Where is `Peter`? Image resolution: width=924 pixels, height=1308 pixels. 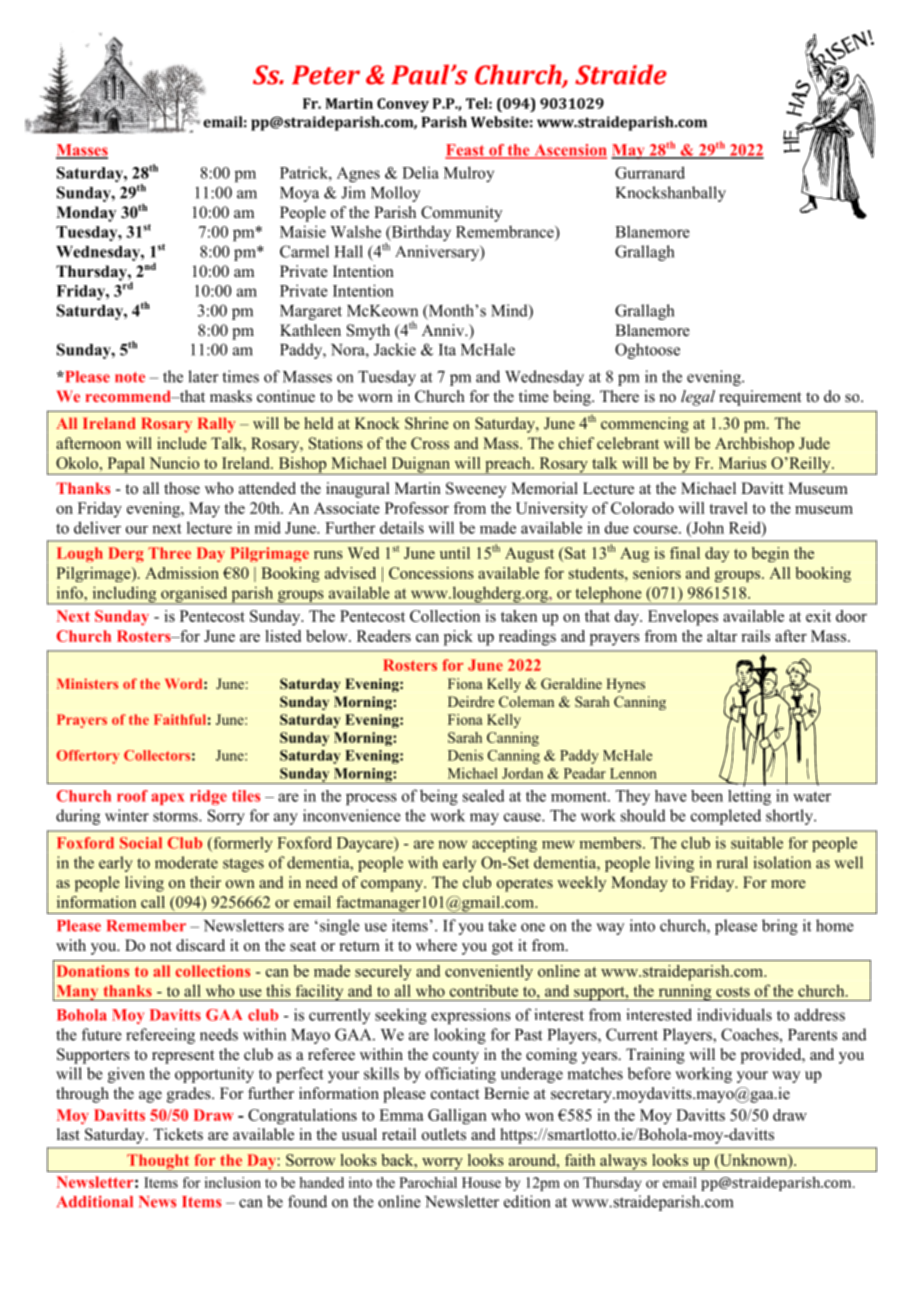 Peter is located at coordinates (326, 75).
